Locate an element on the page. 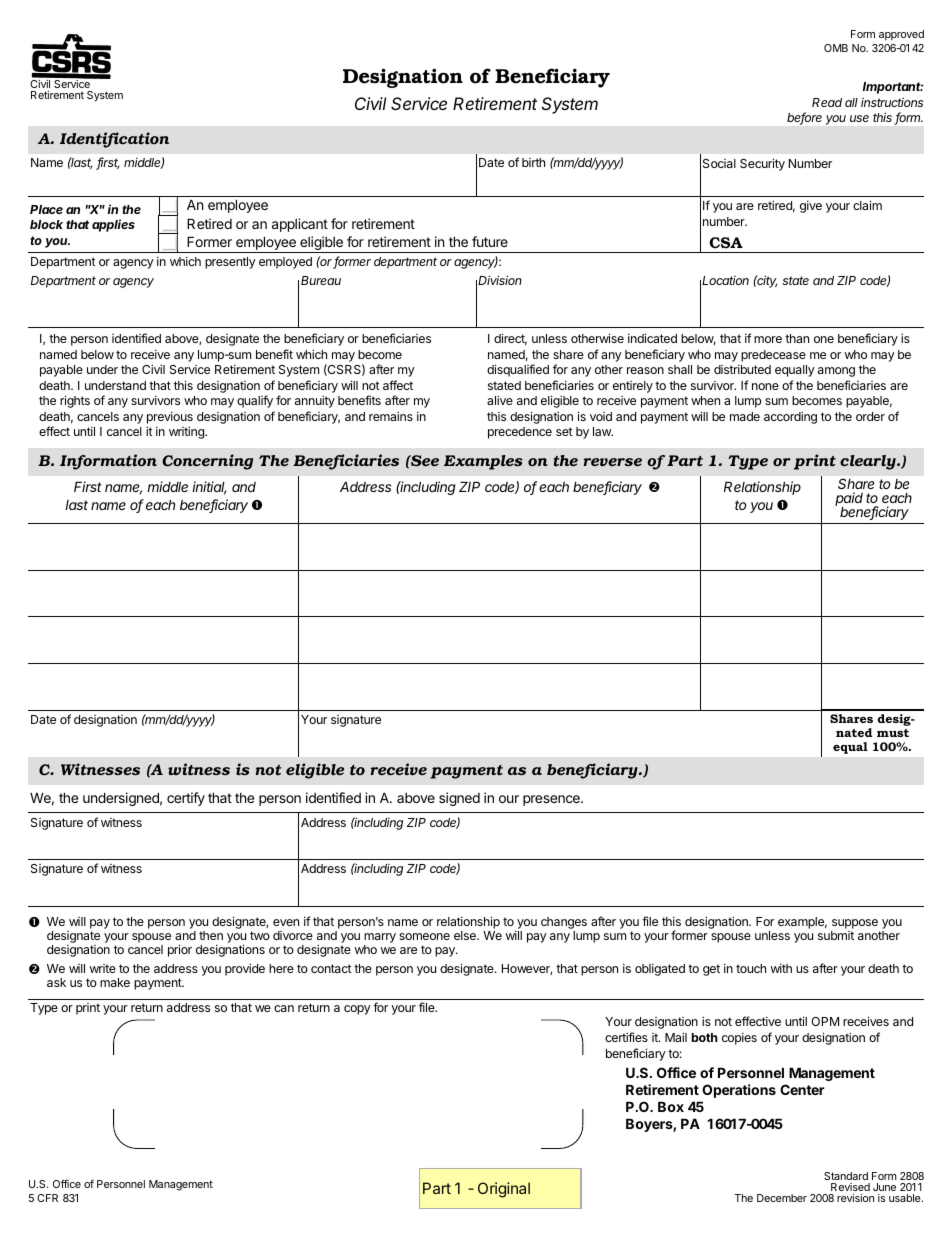 The image size is (952, 1233). birth is located at coordinates (533, 162).
